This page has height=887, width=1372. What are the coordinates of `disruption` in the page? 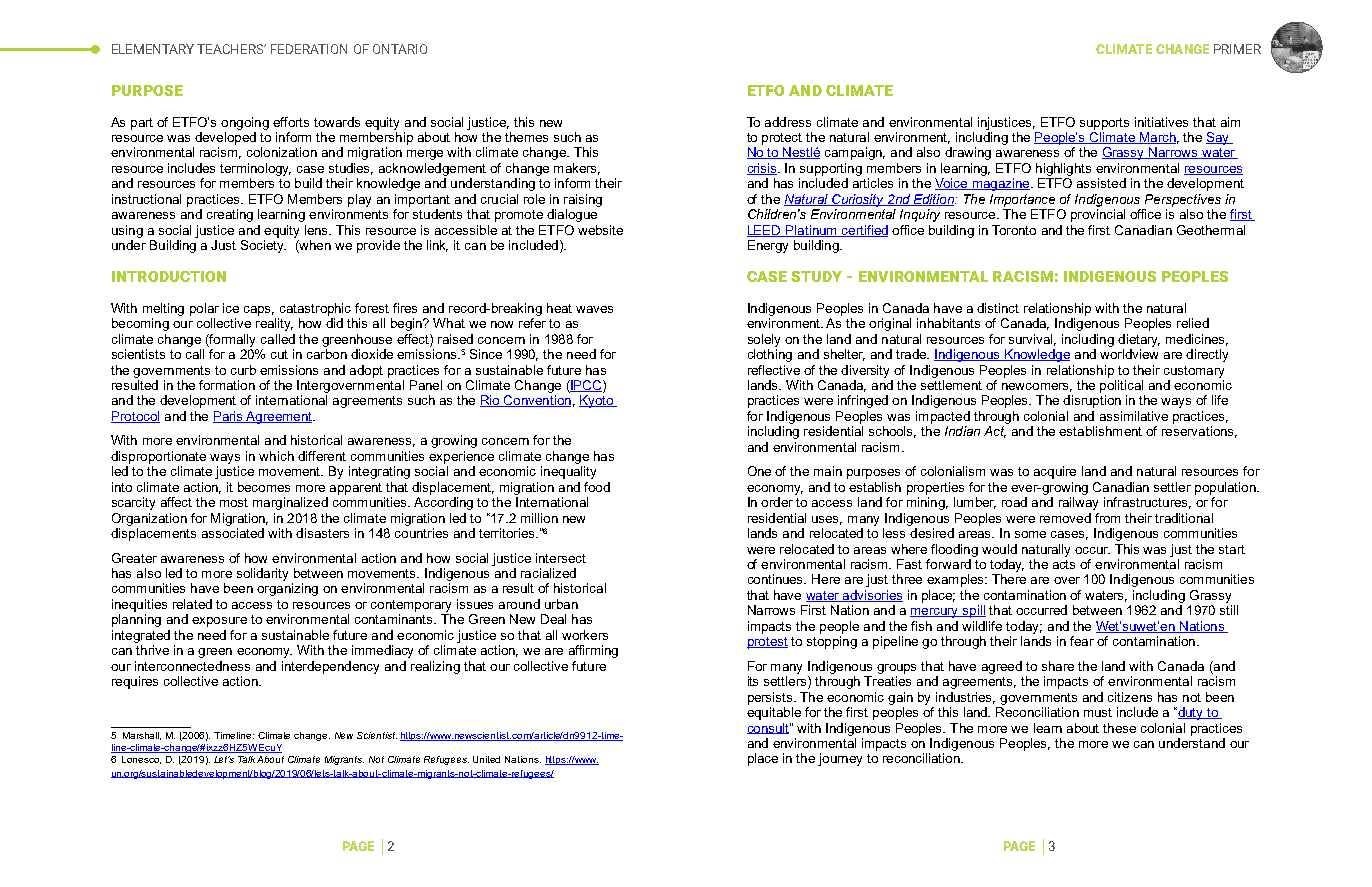 It's located at (1092, 401).
